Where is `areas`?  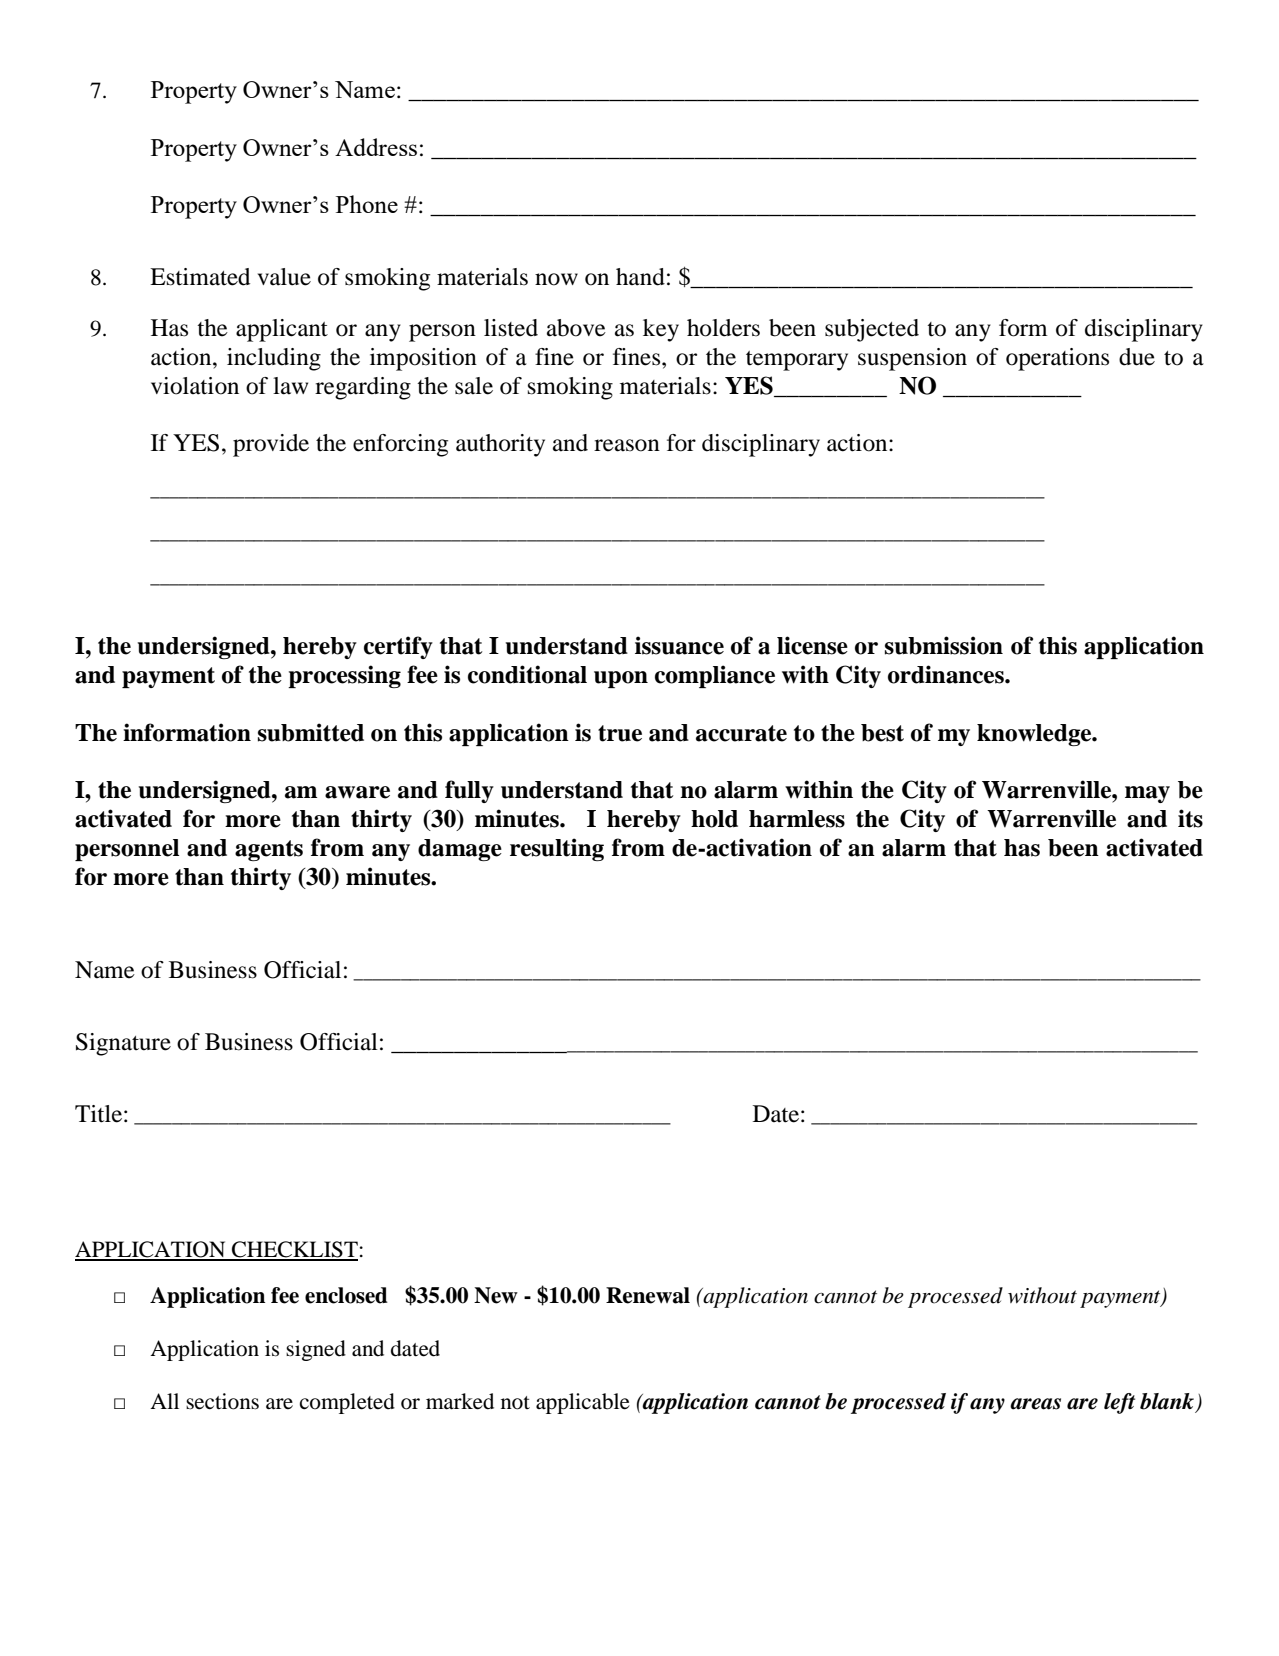
areas is located at coordinates (1035, 1404).
